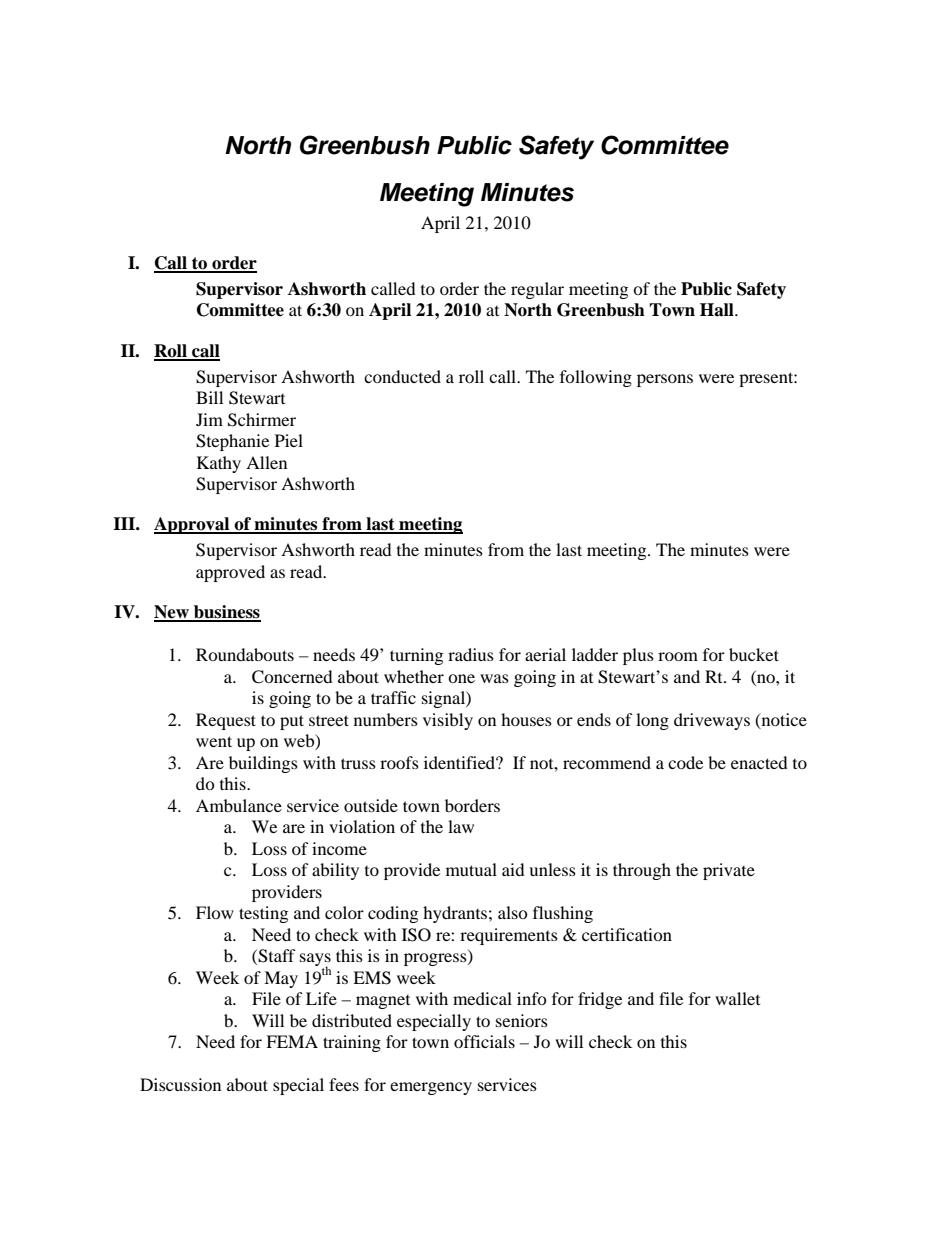 This screenshot has width=952, height=1233. I want to click on officials, so click(484, 1041).
